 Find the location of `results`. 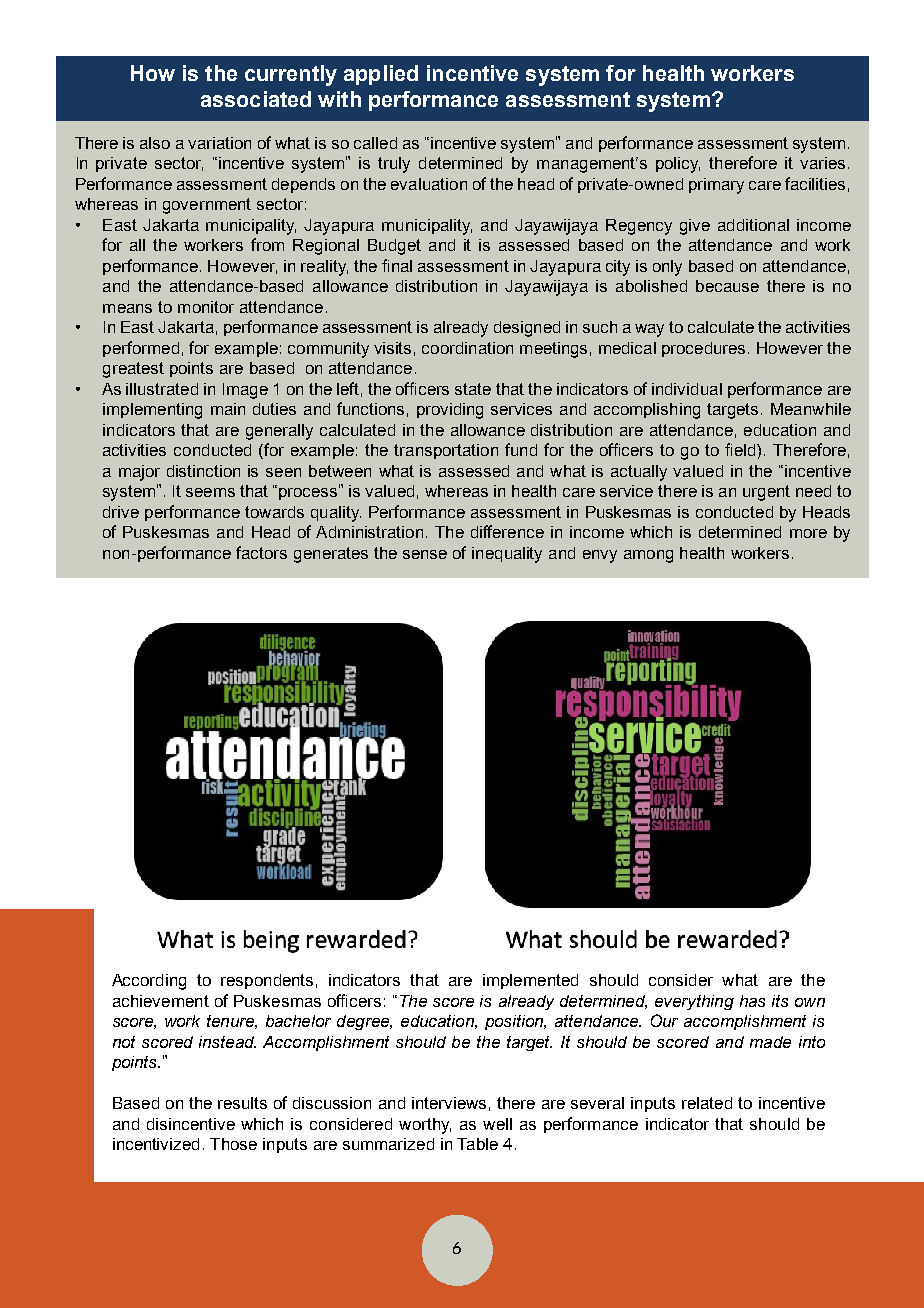

results is located at coordinates (242, 1103).
